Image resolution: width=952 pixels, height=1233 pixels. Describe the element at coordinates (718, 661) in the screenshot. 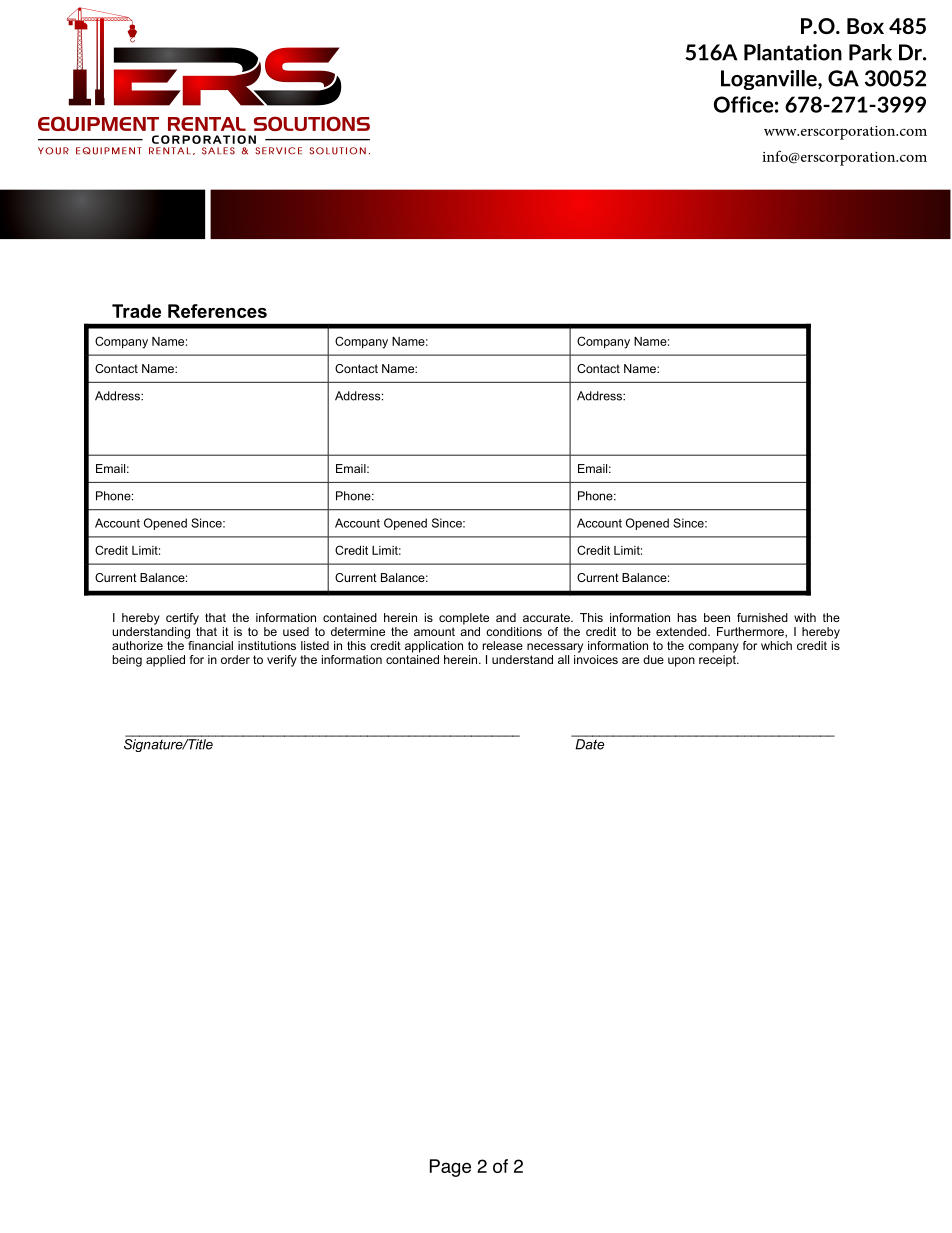

I see `receipt` at that location.
